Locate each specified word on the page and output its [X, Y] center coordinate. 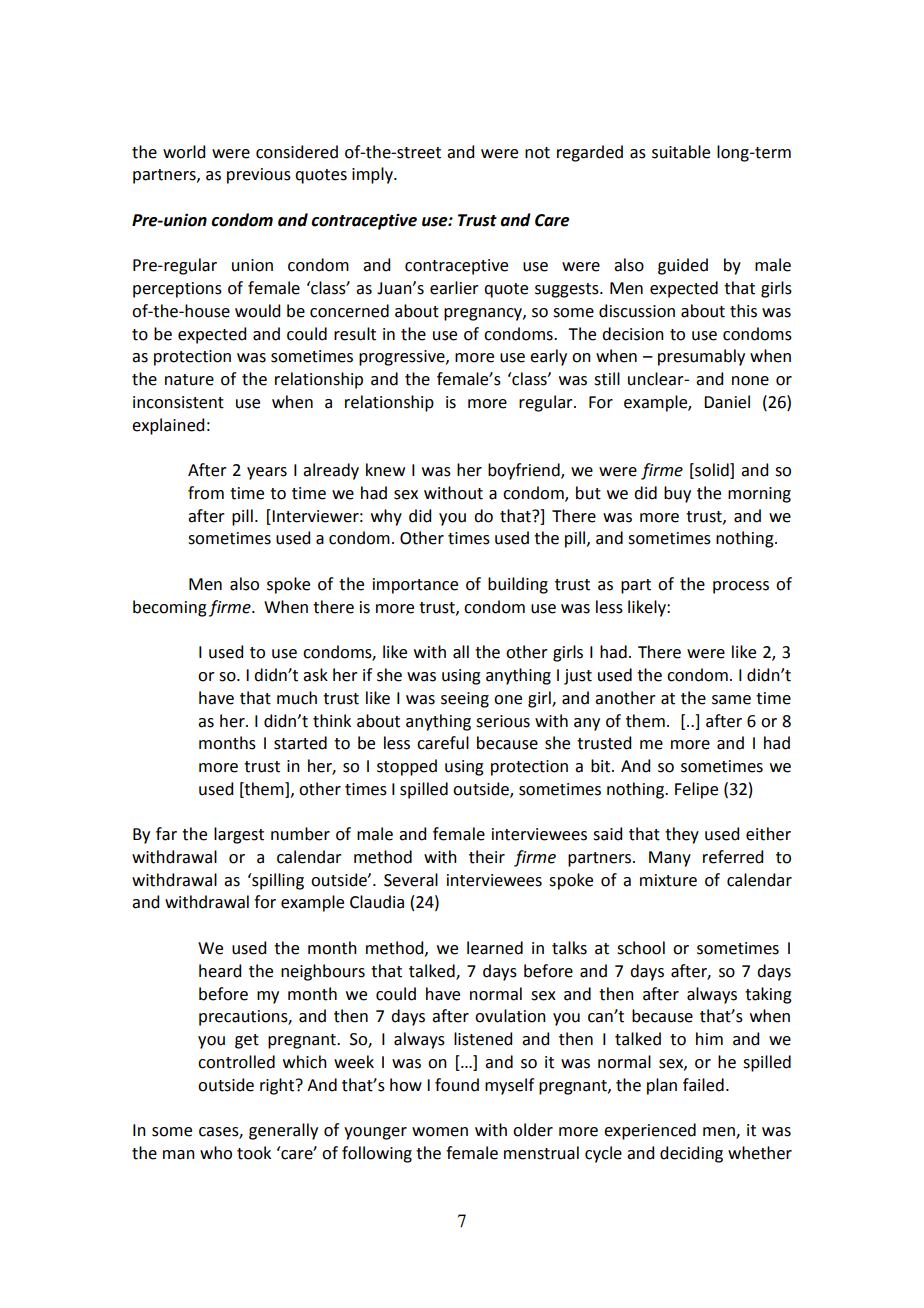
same [731, 700]
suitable [681, 152]
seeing [465, 700]
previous [259, 176]
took [254, 1153]
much [297, 698]
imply [373, 175]
